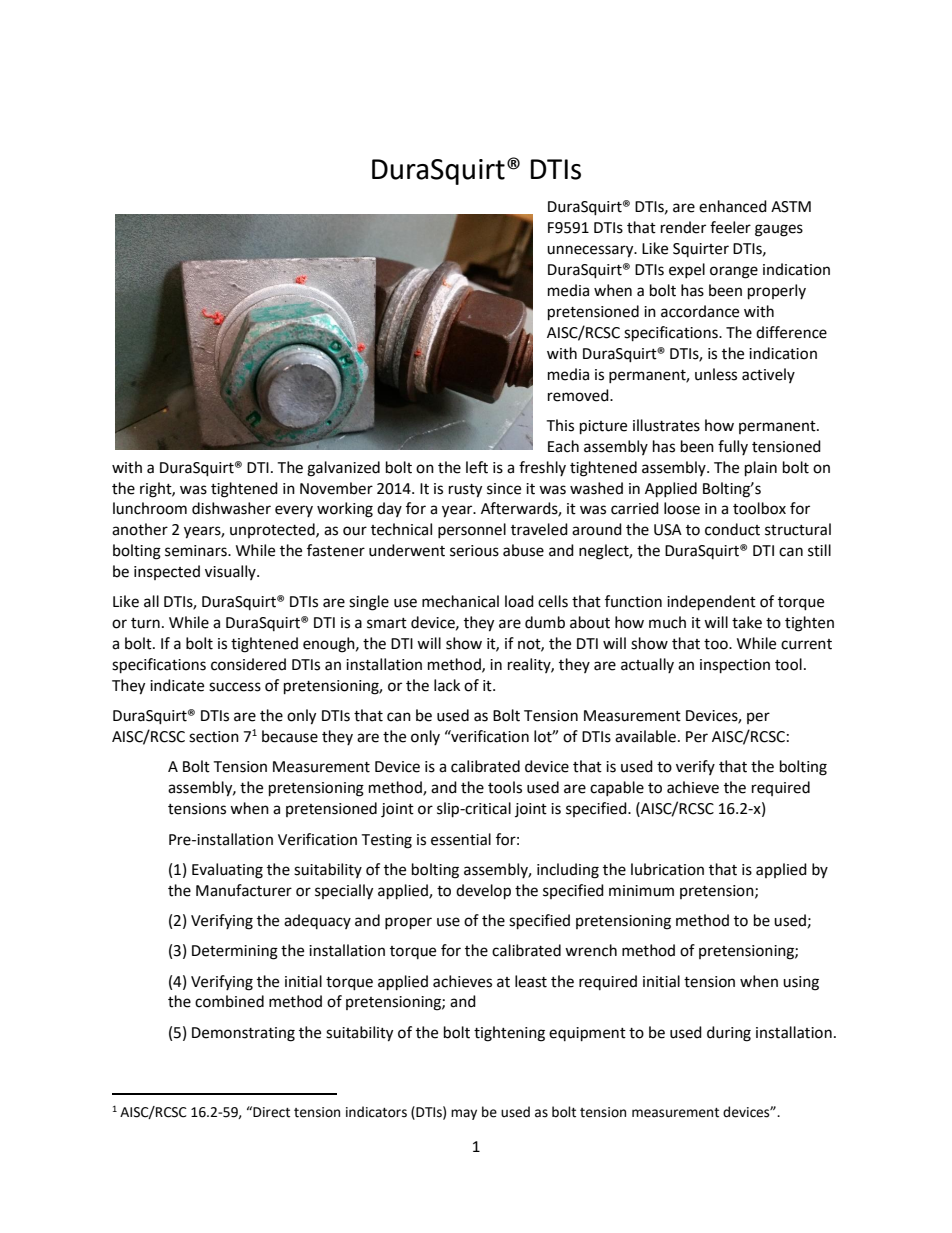  I want to click on personnel, so click(472, 530).
